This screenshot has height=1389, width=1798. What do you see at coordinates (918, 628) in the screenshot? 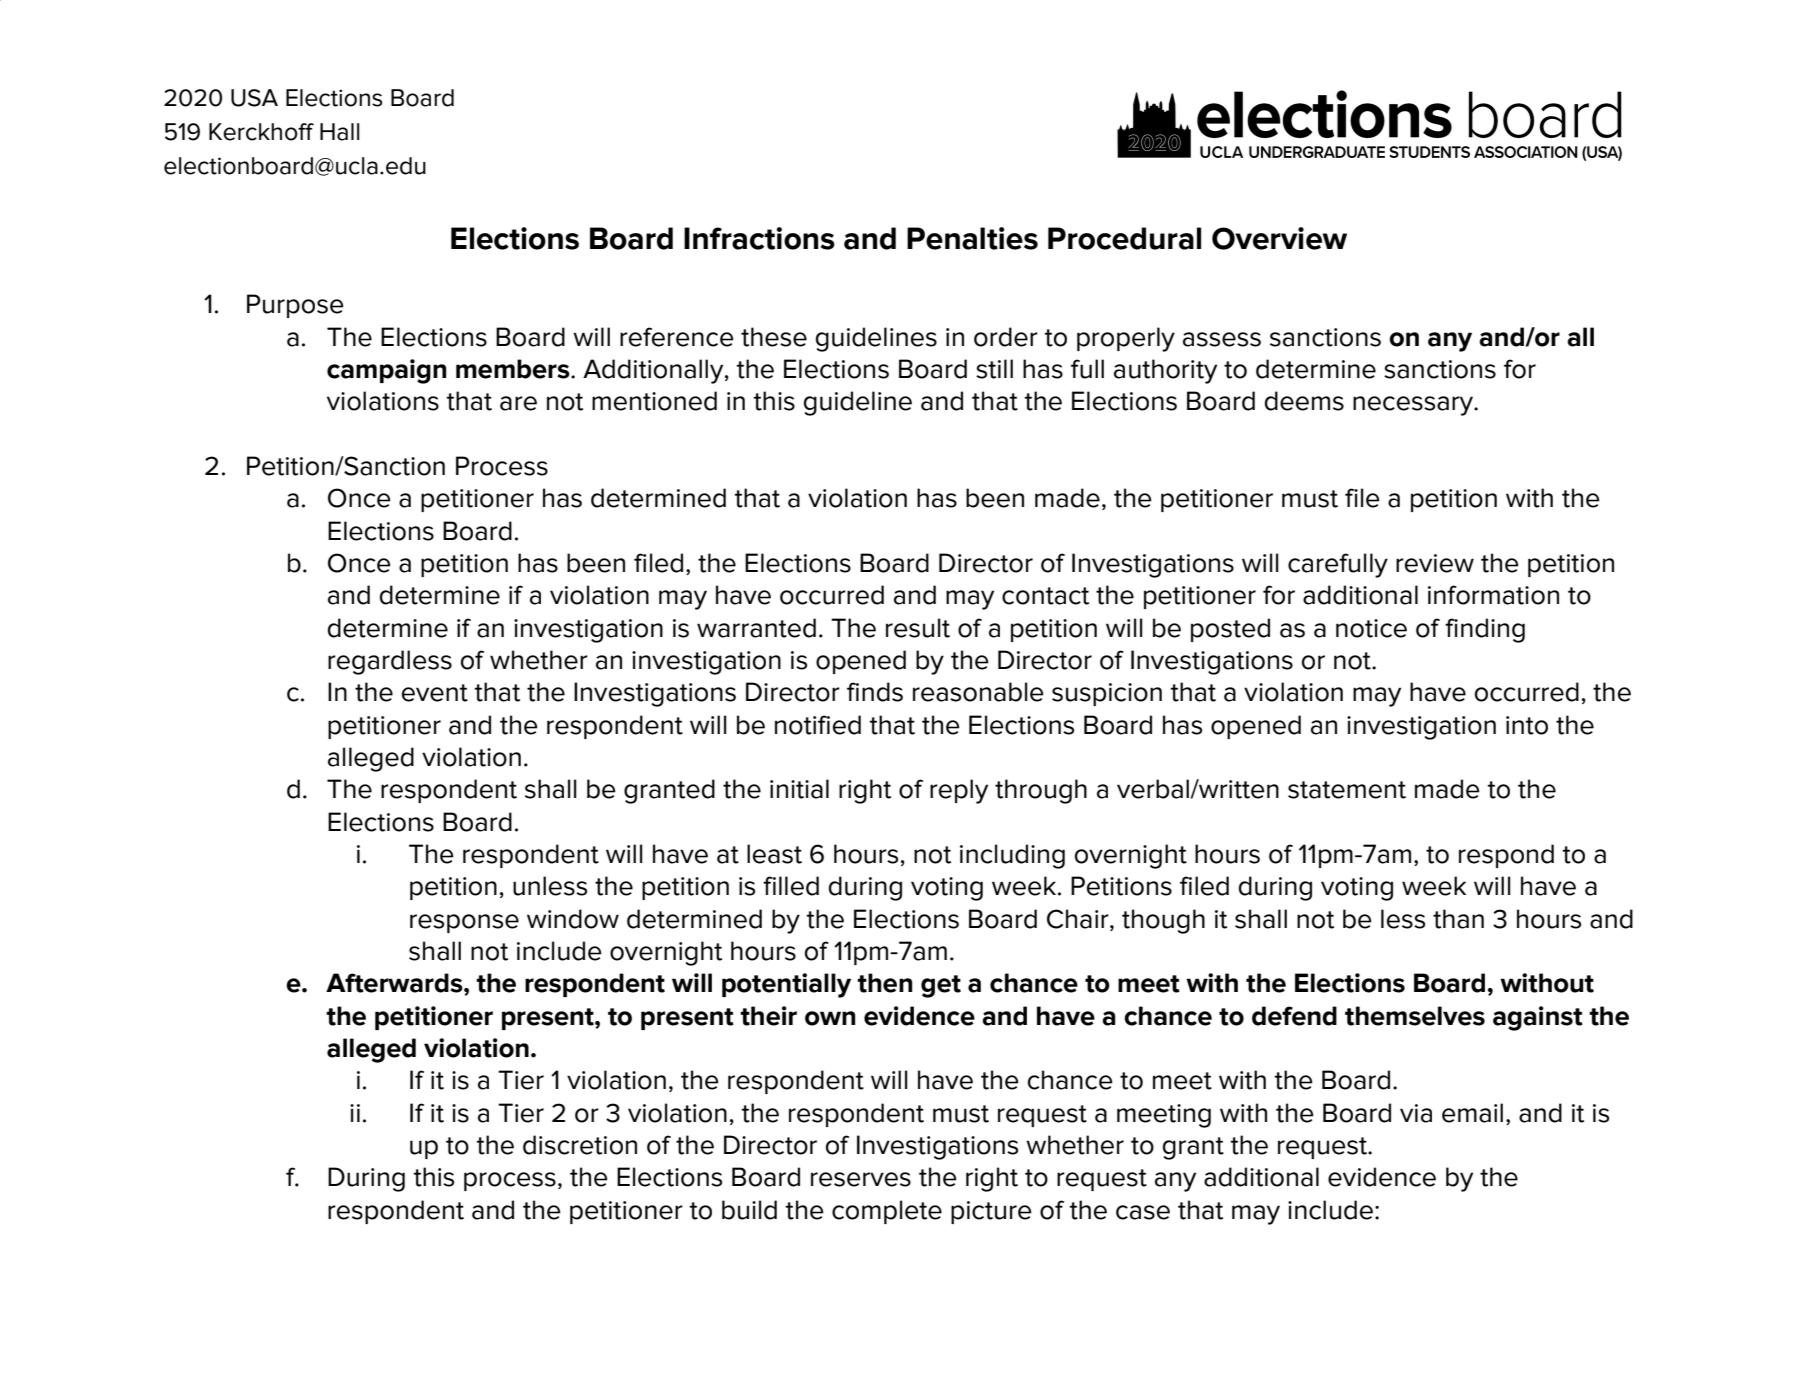
I see `result` at bounding box center [918, 628].
